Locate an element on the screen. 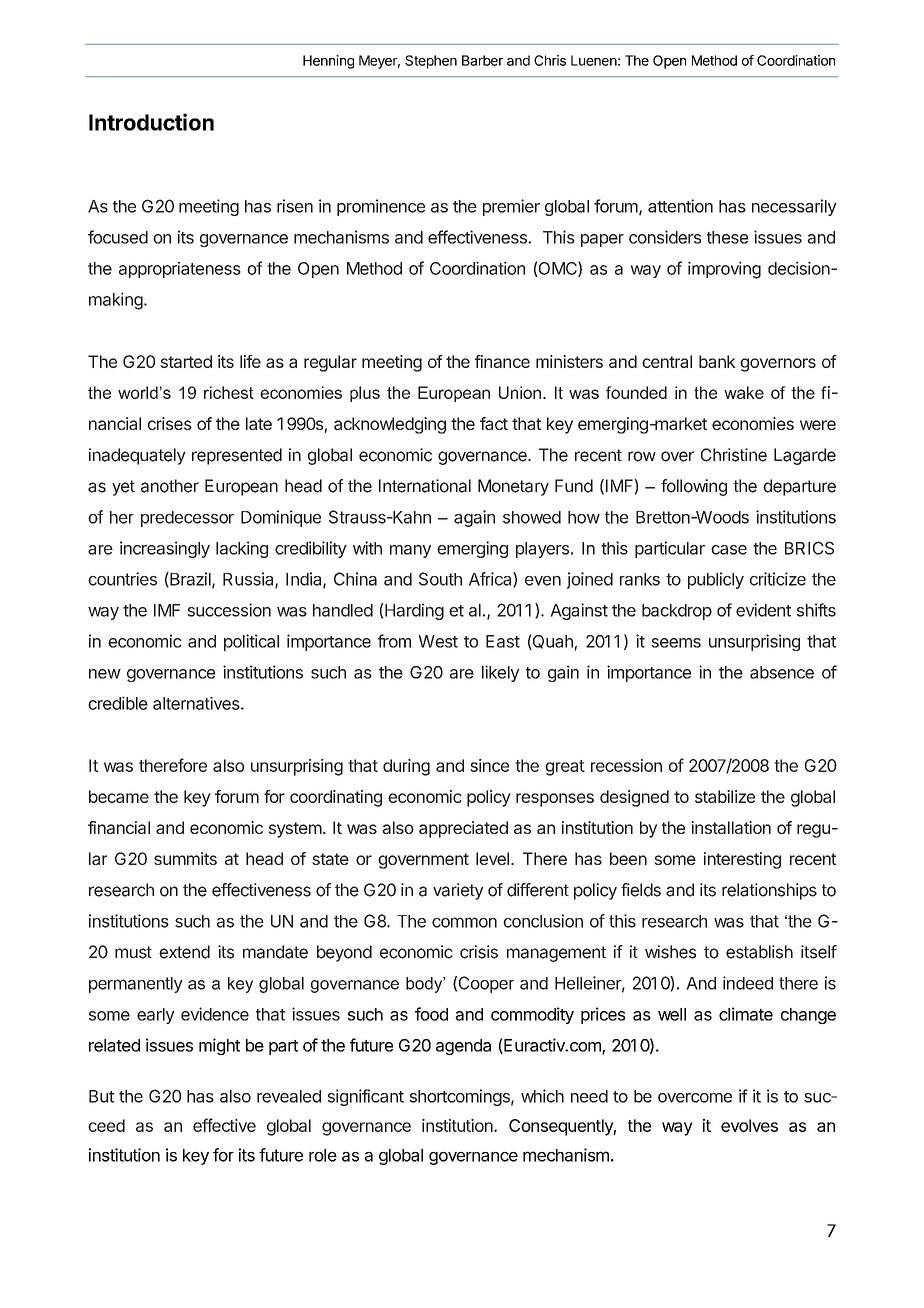 This screenshot has width=924, height=1308. evident is located at coordinates (763, 610).
